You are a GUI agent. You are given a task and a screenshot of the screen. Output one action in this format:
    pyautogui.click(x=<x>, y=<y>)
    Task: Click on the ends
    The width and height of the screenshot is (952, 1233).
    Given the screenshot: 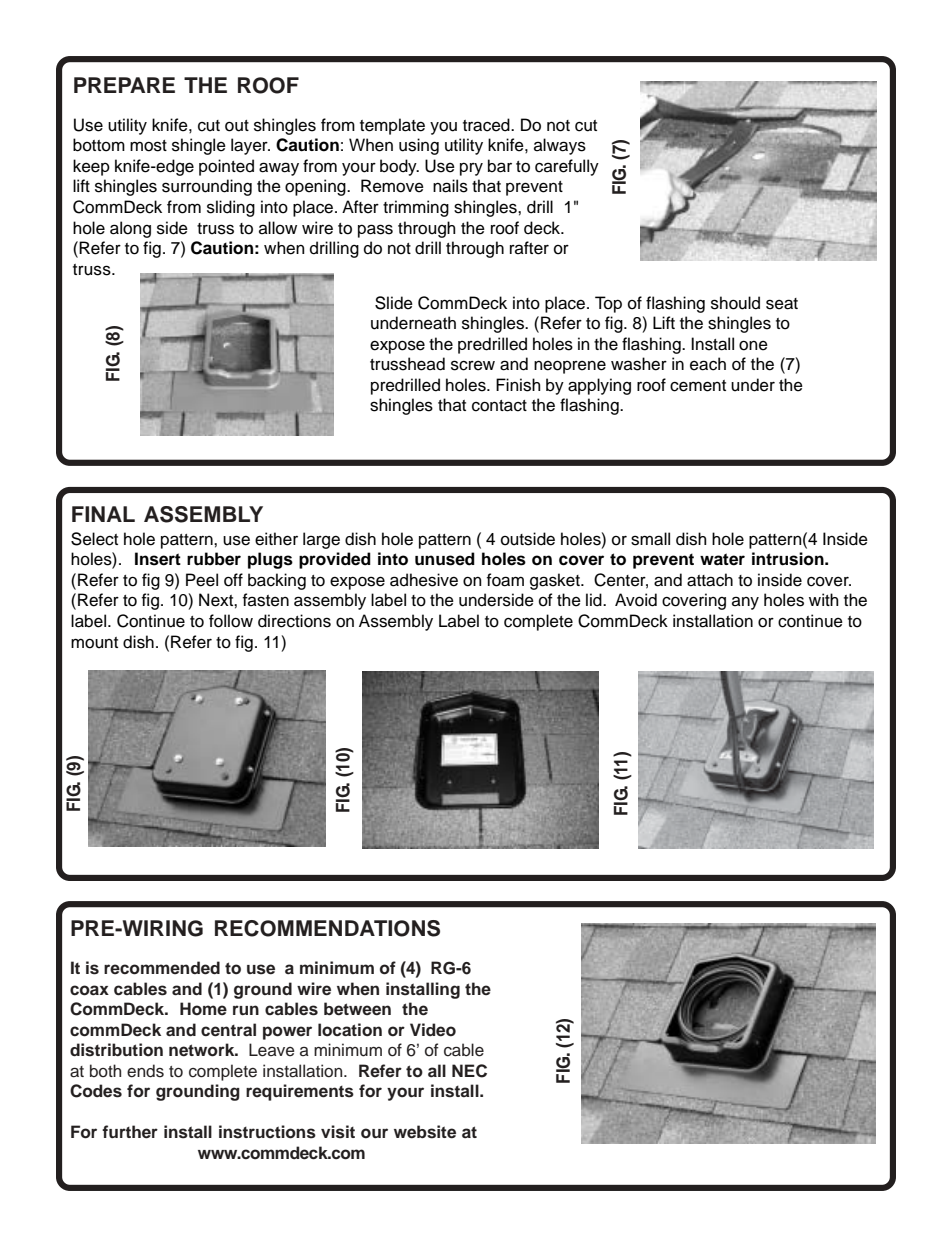 What is the action you would take?
    pyautogui.click(x=145, y=1071)
